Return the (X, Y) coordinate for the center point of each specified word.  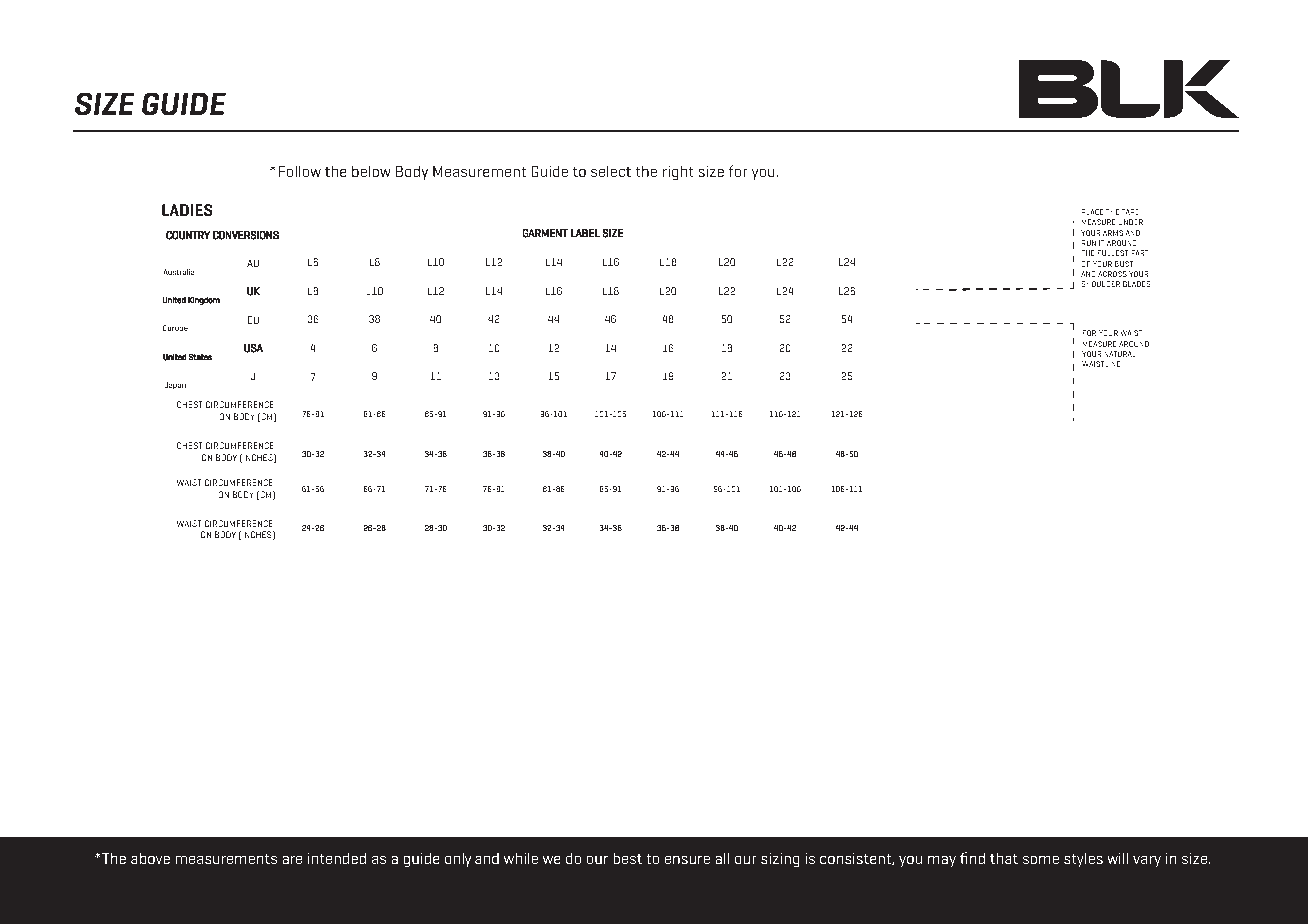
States (200, 357)
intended (337, 858)
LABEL (585, 233)
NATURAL (1120, 354)
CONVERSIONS (245, 235)
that (1004, 858)
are (292, 859)
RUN (1089, 243)
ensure (687, 859)
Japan (175, 386)
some (1041, 859)
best (627, 858)
